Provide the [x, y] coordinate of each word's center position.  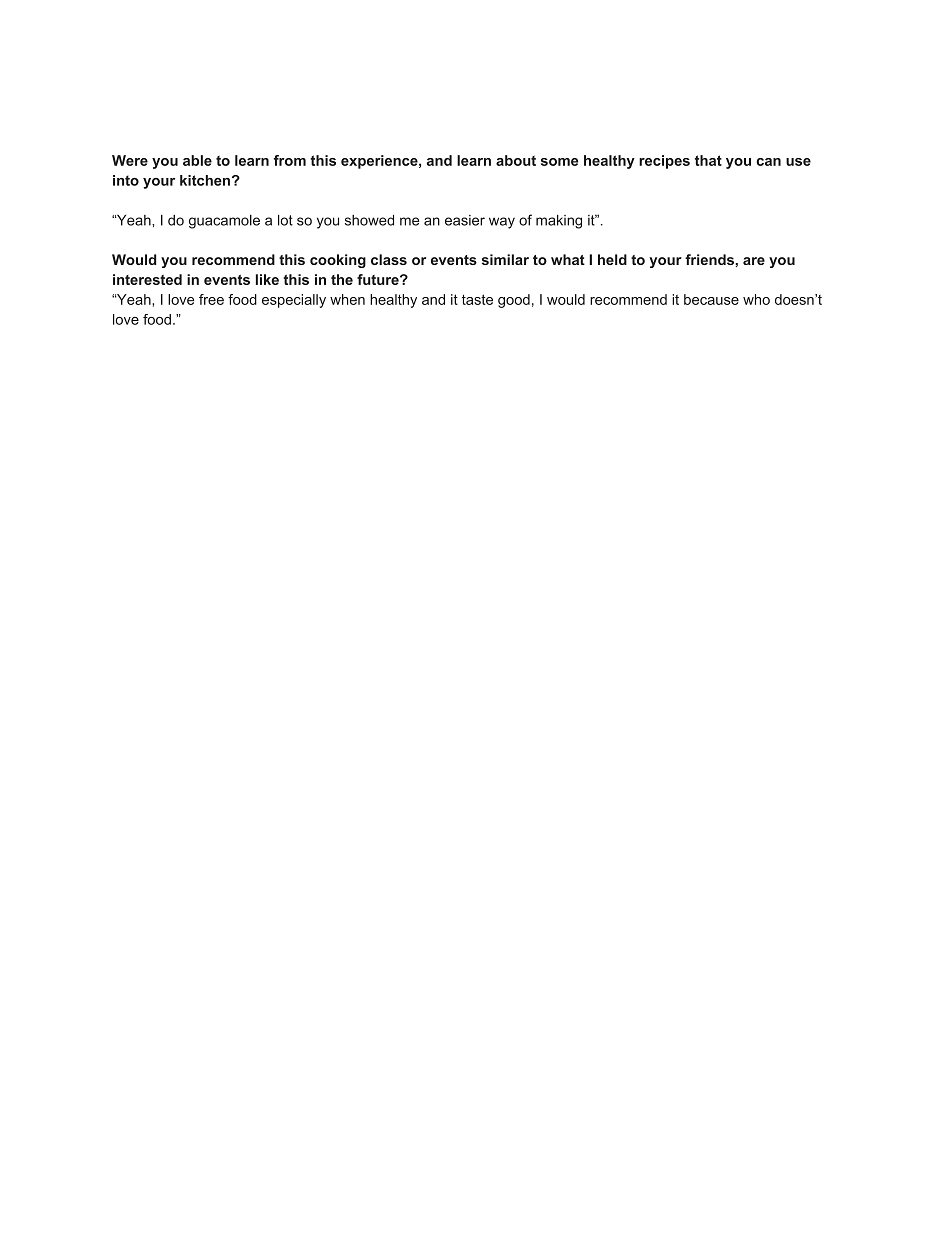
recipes [664, 162]
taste [477, 299]
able [197, 160]
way [502, 223]
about [516, 160]
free [211, 299]
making [559, 222]
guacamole [224, 222]
